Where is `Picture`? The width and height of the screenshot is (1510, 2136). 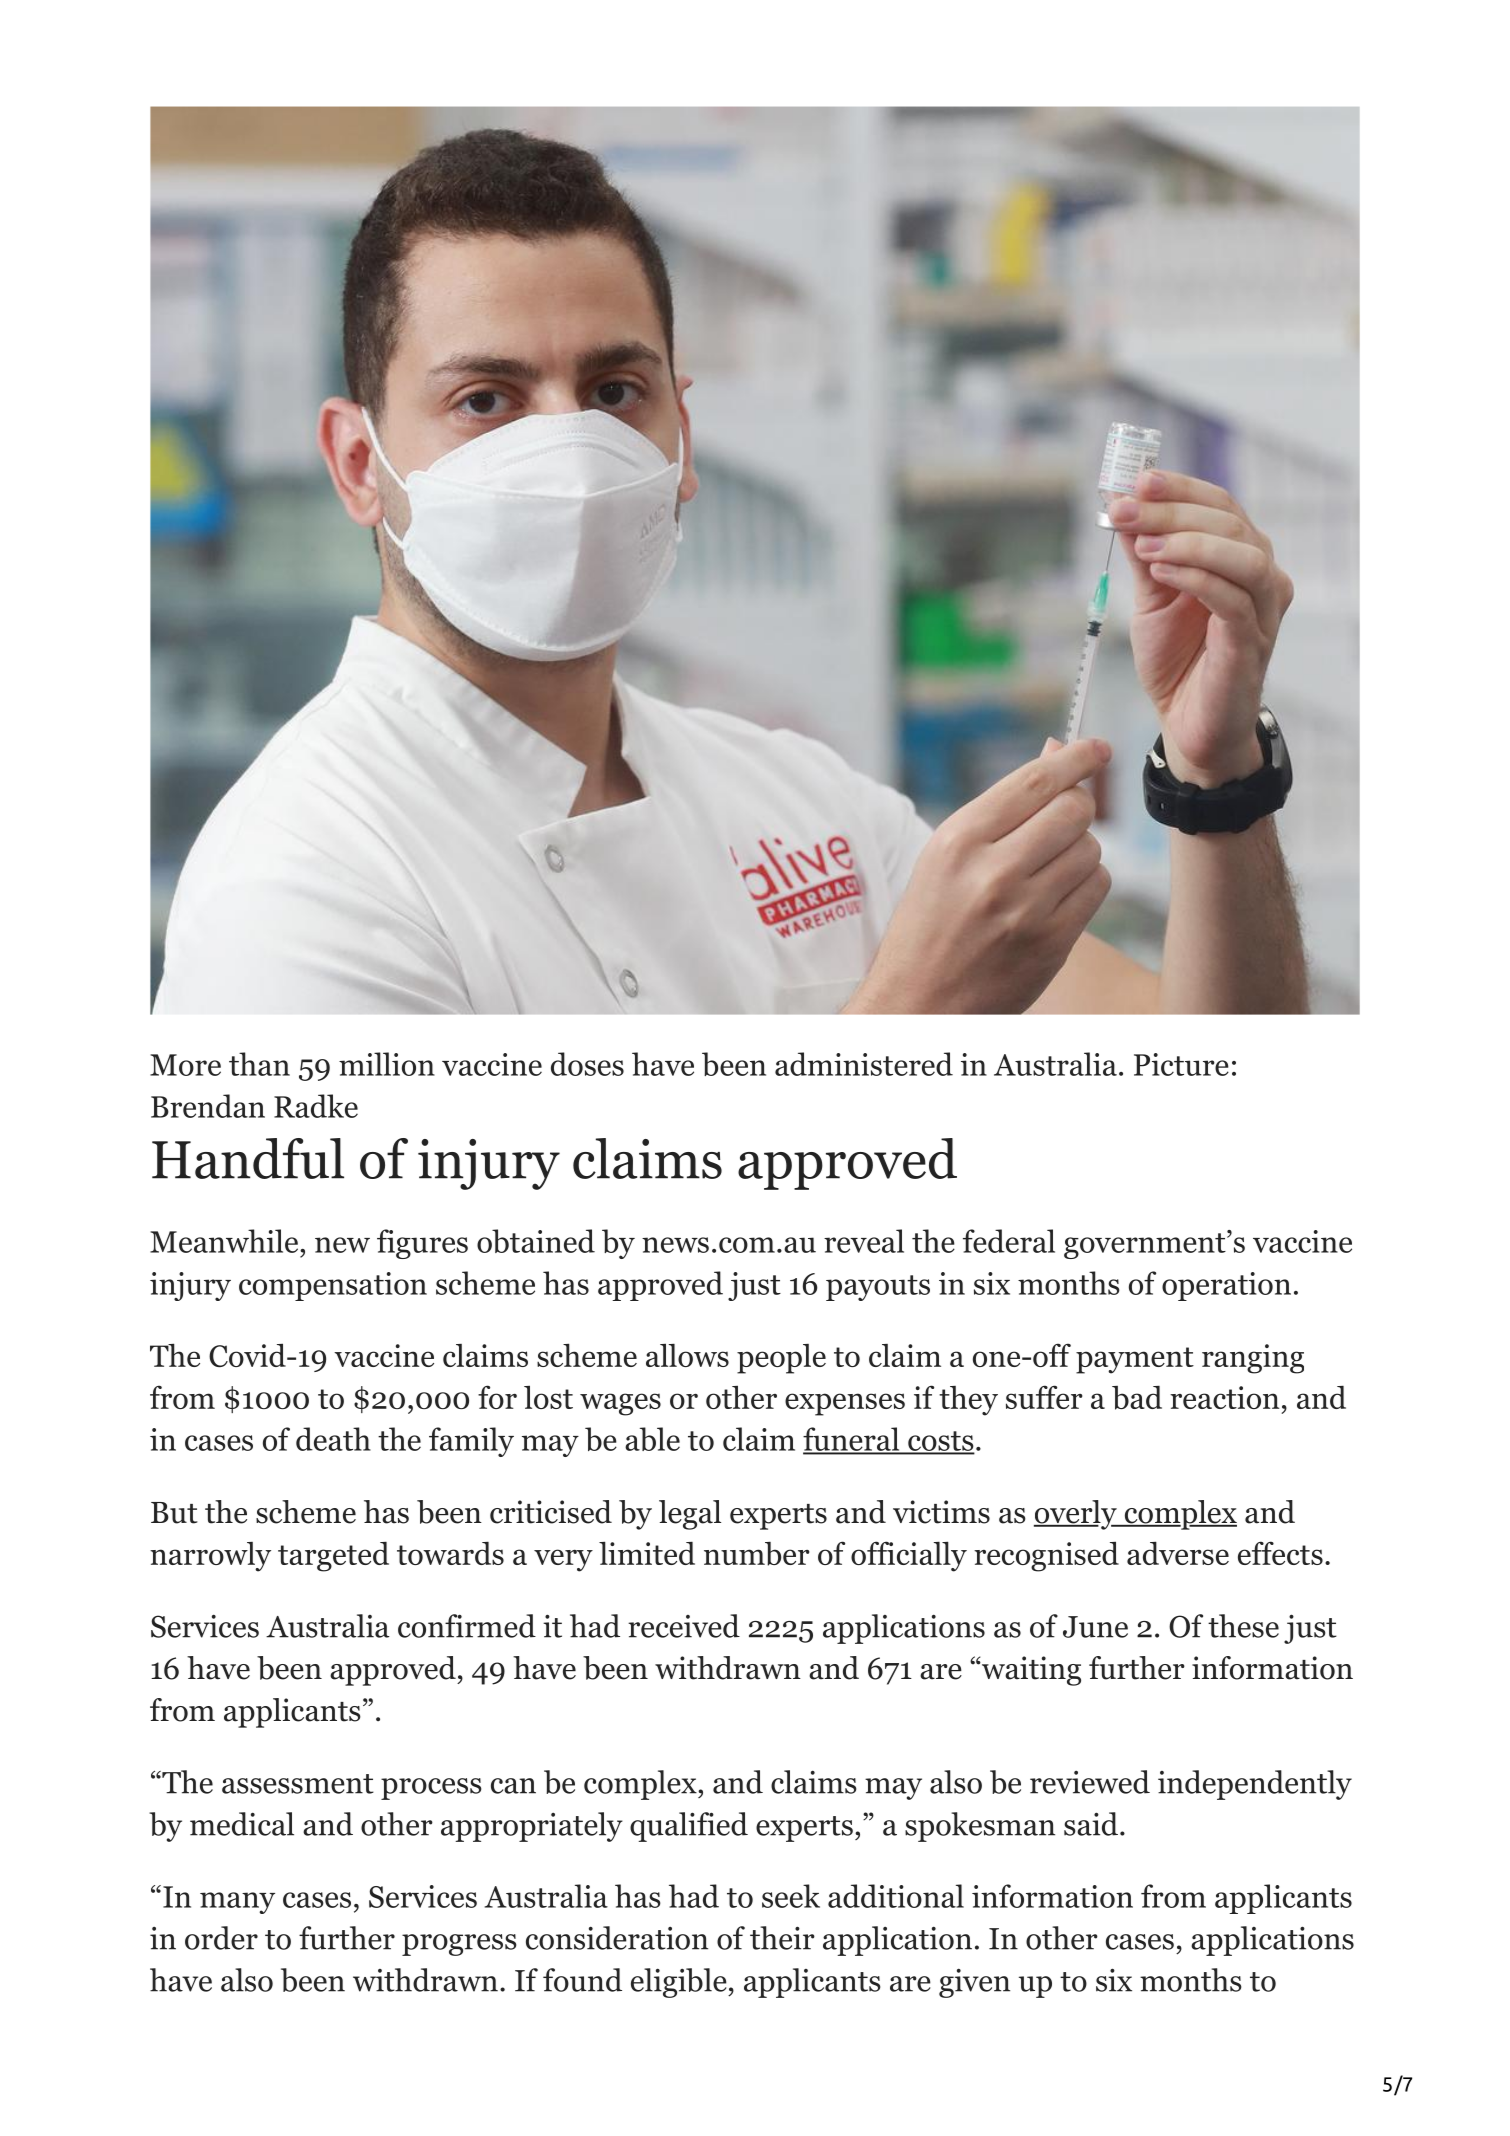 Picture is located at coordinates (1181, 1064).
